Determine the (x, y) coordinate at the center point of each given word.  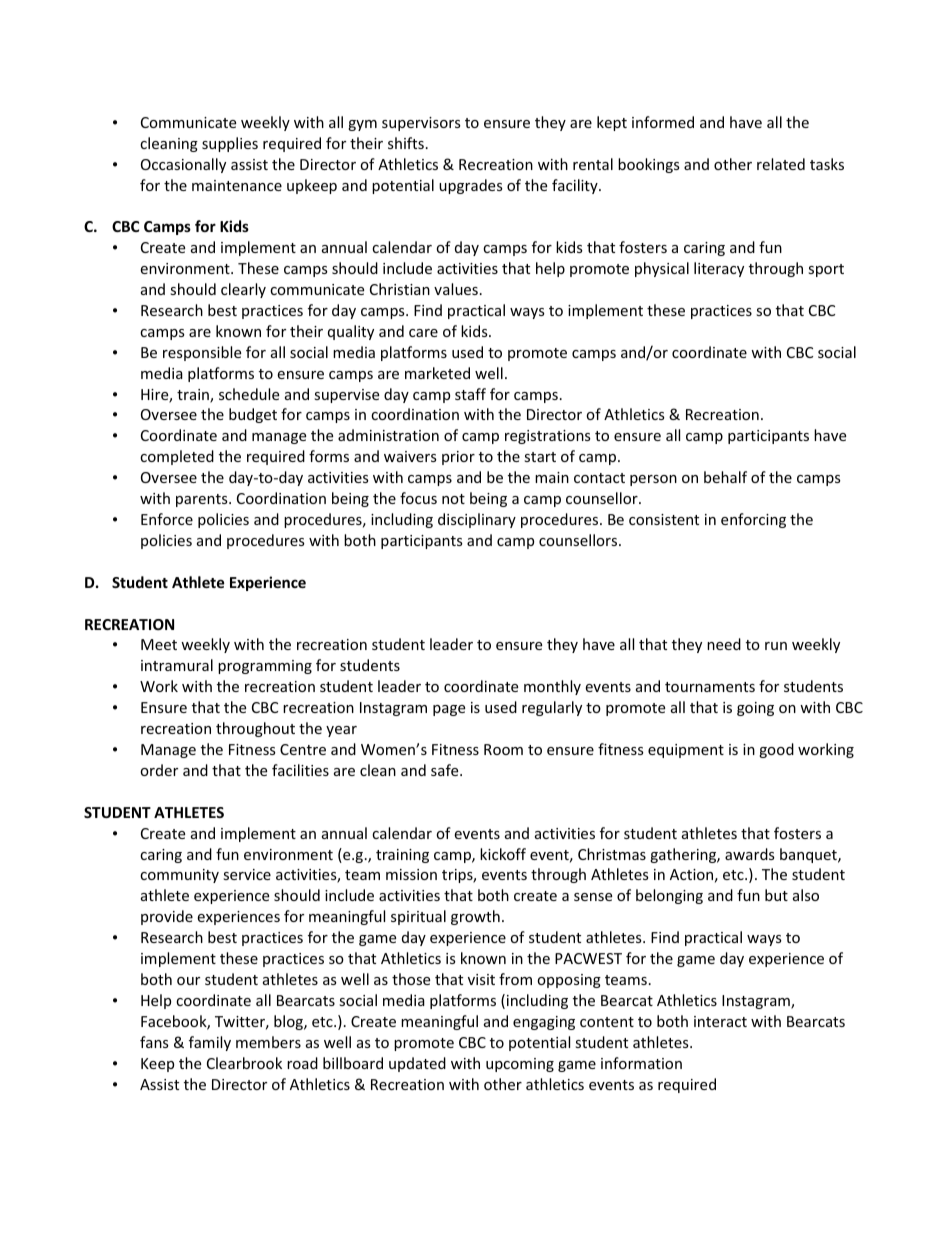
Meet (159, 644)
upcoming (520, 1065)
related (781, 164)
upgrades (471, 186)
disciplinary (477, 520)
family (210, 1043)
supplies (230, 144)
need (724, 644)
